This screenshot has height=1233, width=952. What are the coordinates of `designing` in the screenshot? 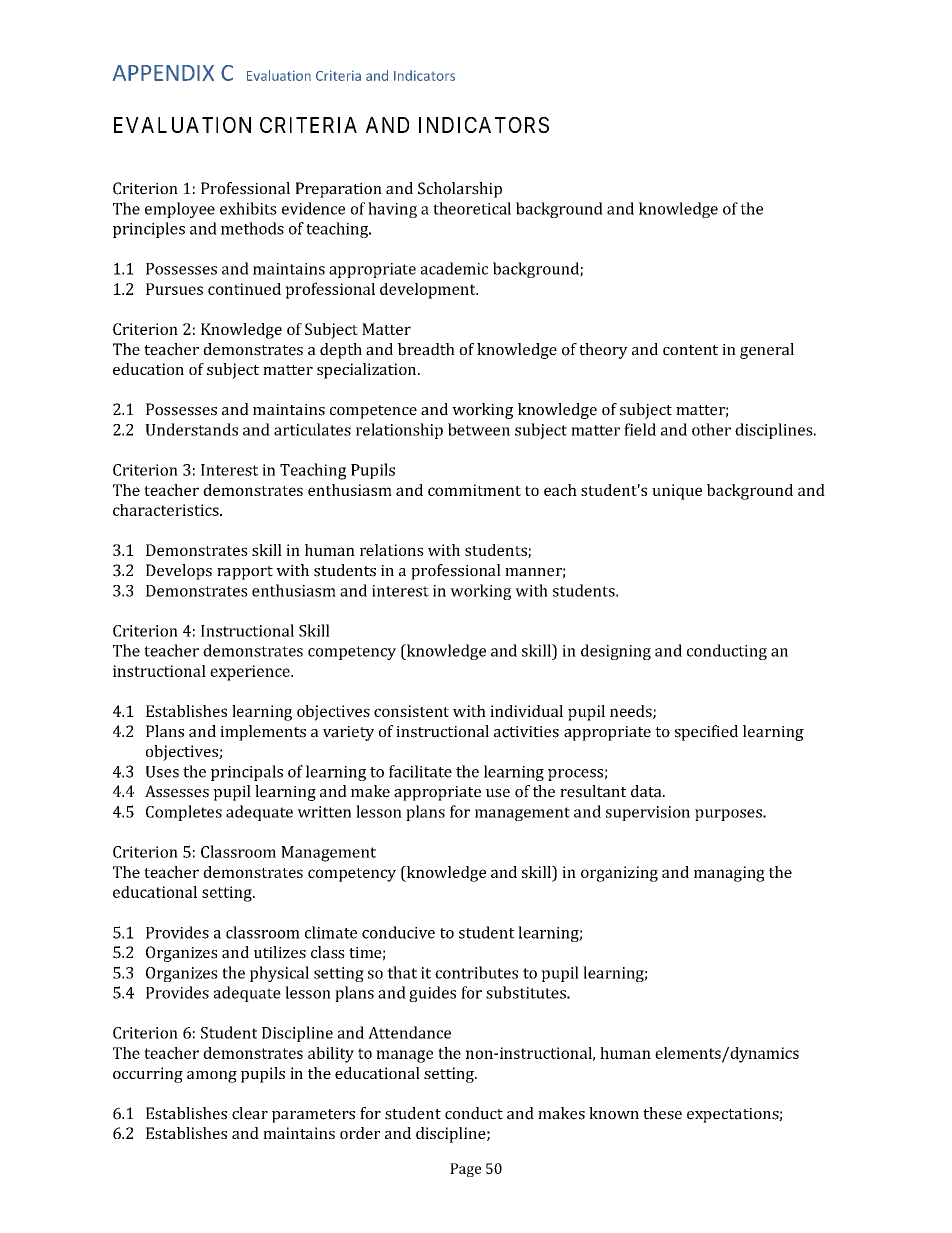 It's located at (616, 652).
